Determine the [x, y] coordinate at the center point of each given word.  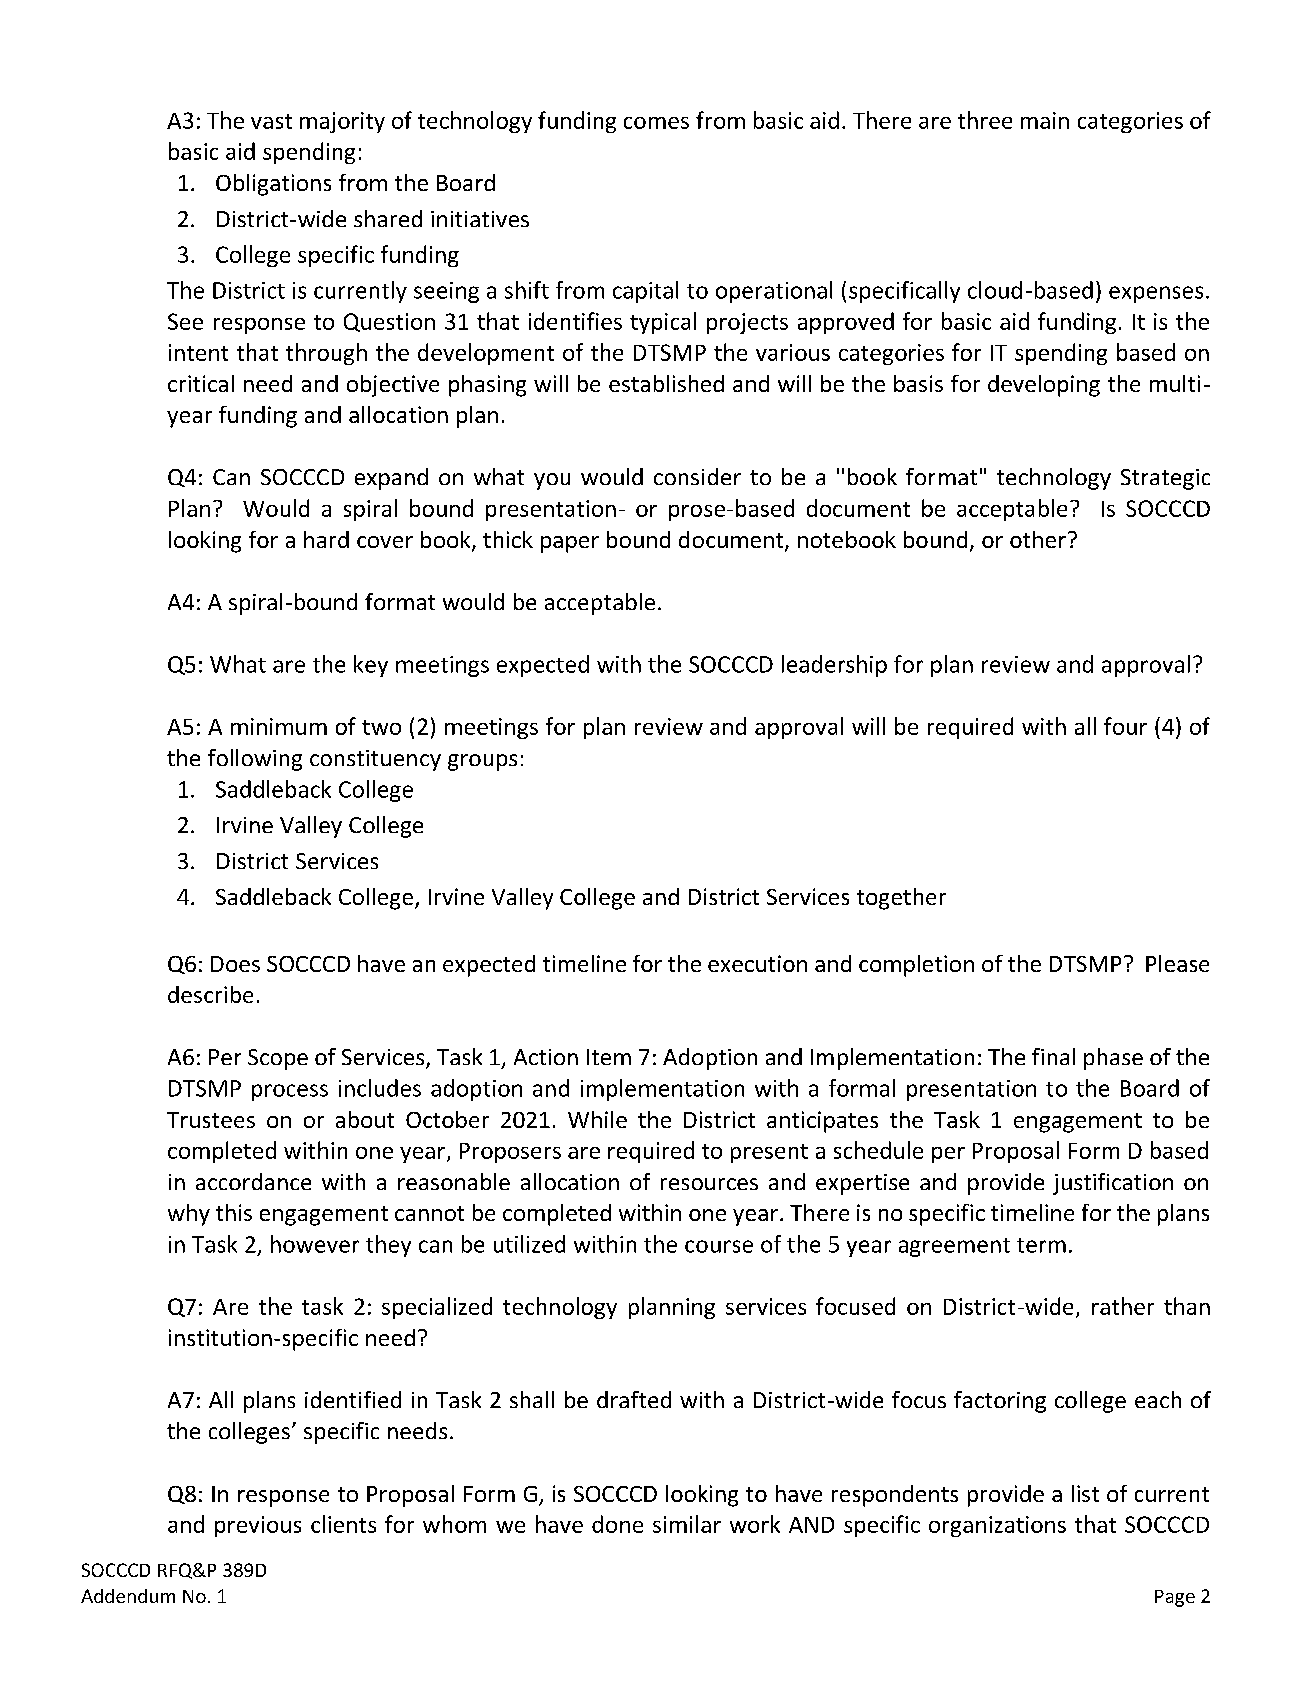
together [901, 899]
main [1045, 120]
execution [757, 963]
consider [697, 476]
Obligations [273, 185]
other [1038, 539]
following [255, 760]
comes [656, 123]
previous [258, 1526]
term [1041, 1245]
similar [687, 1524]
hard [326, 539]
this [234, 1212]
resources [709, 1184]
